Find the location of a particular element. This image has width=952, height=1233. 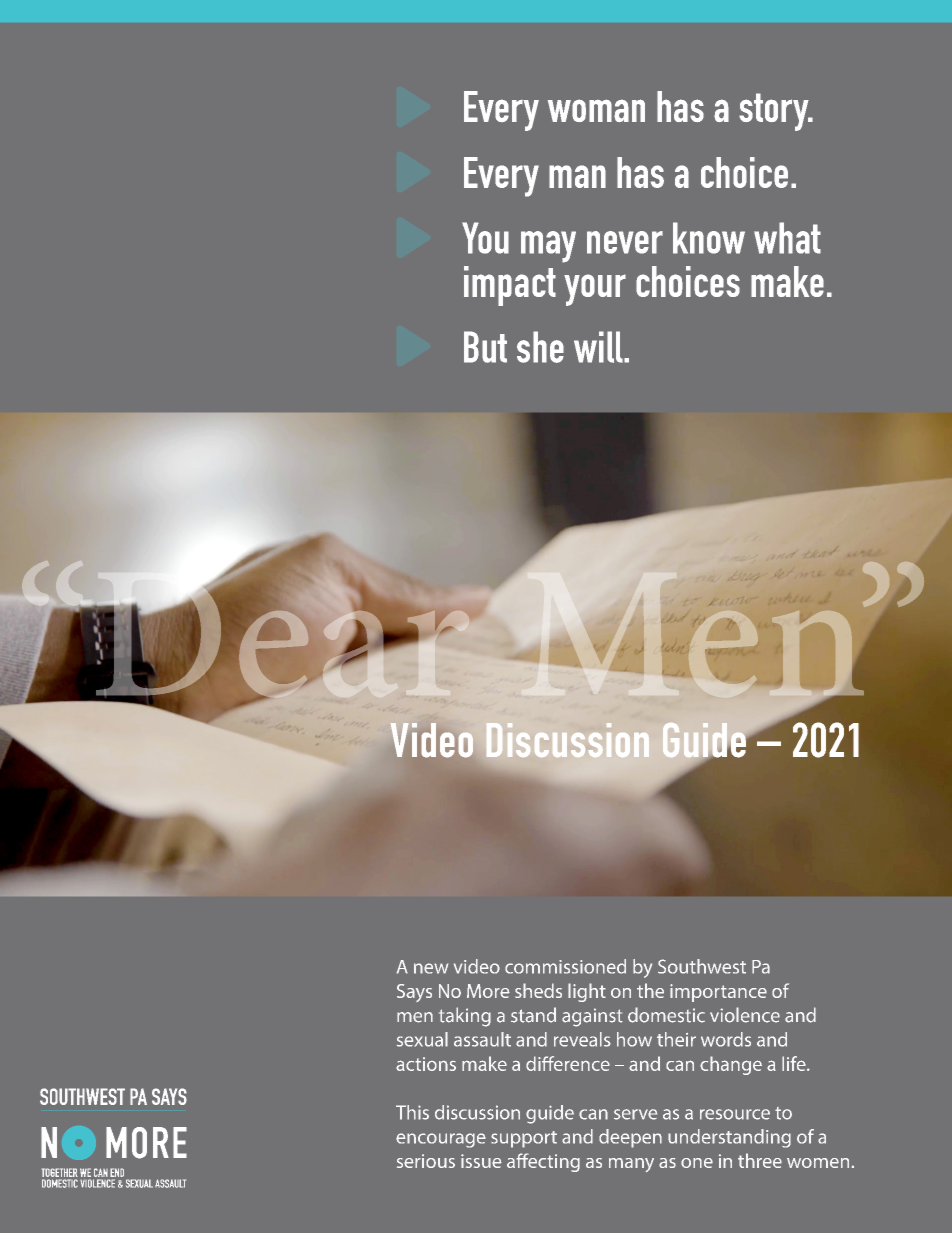

deepen is located at coordinates (630, 1138).
